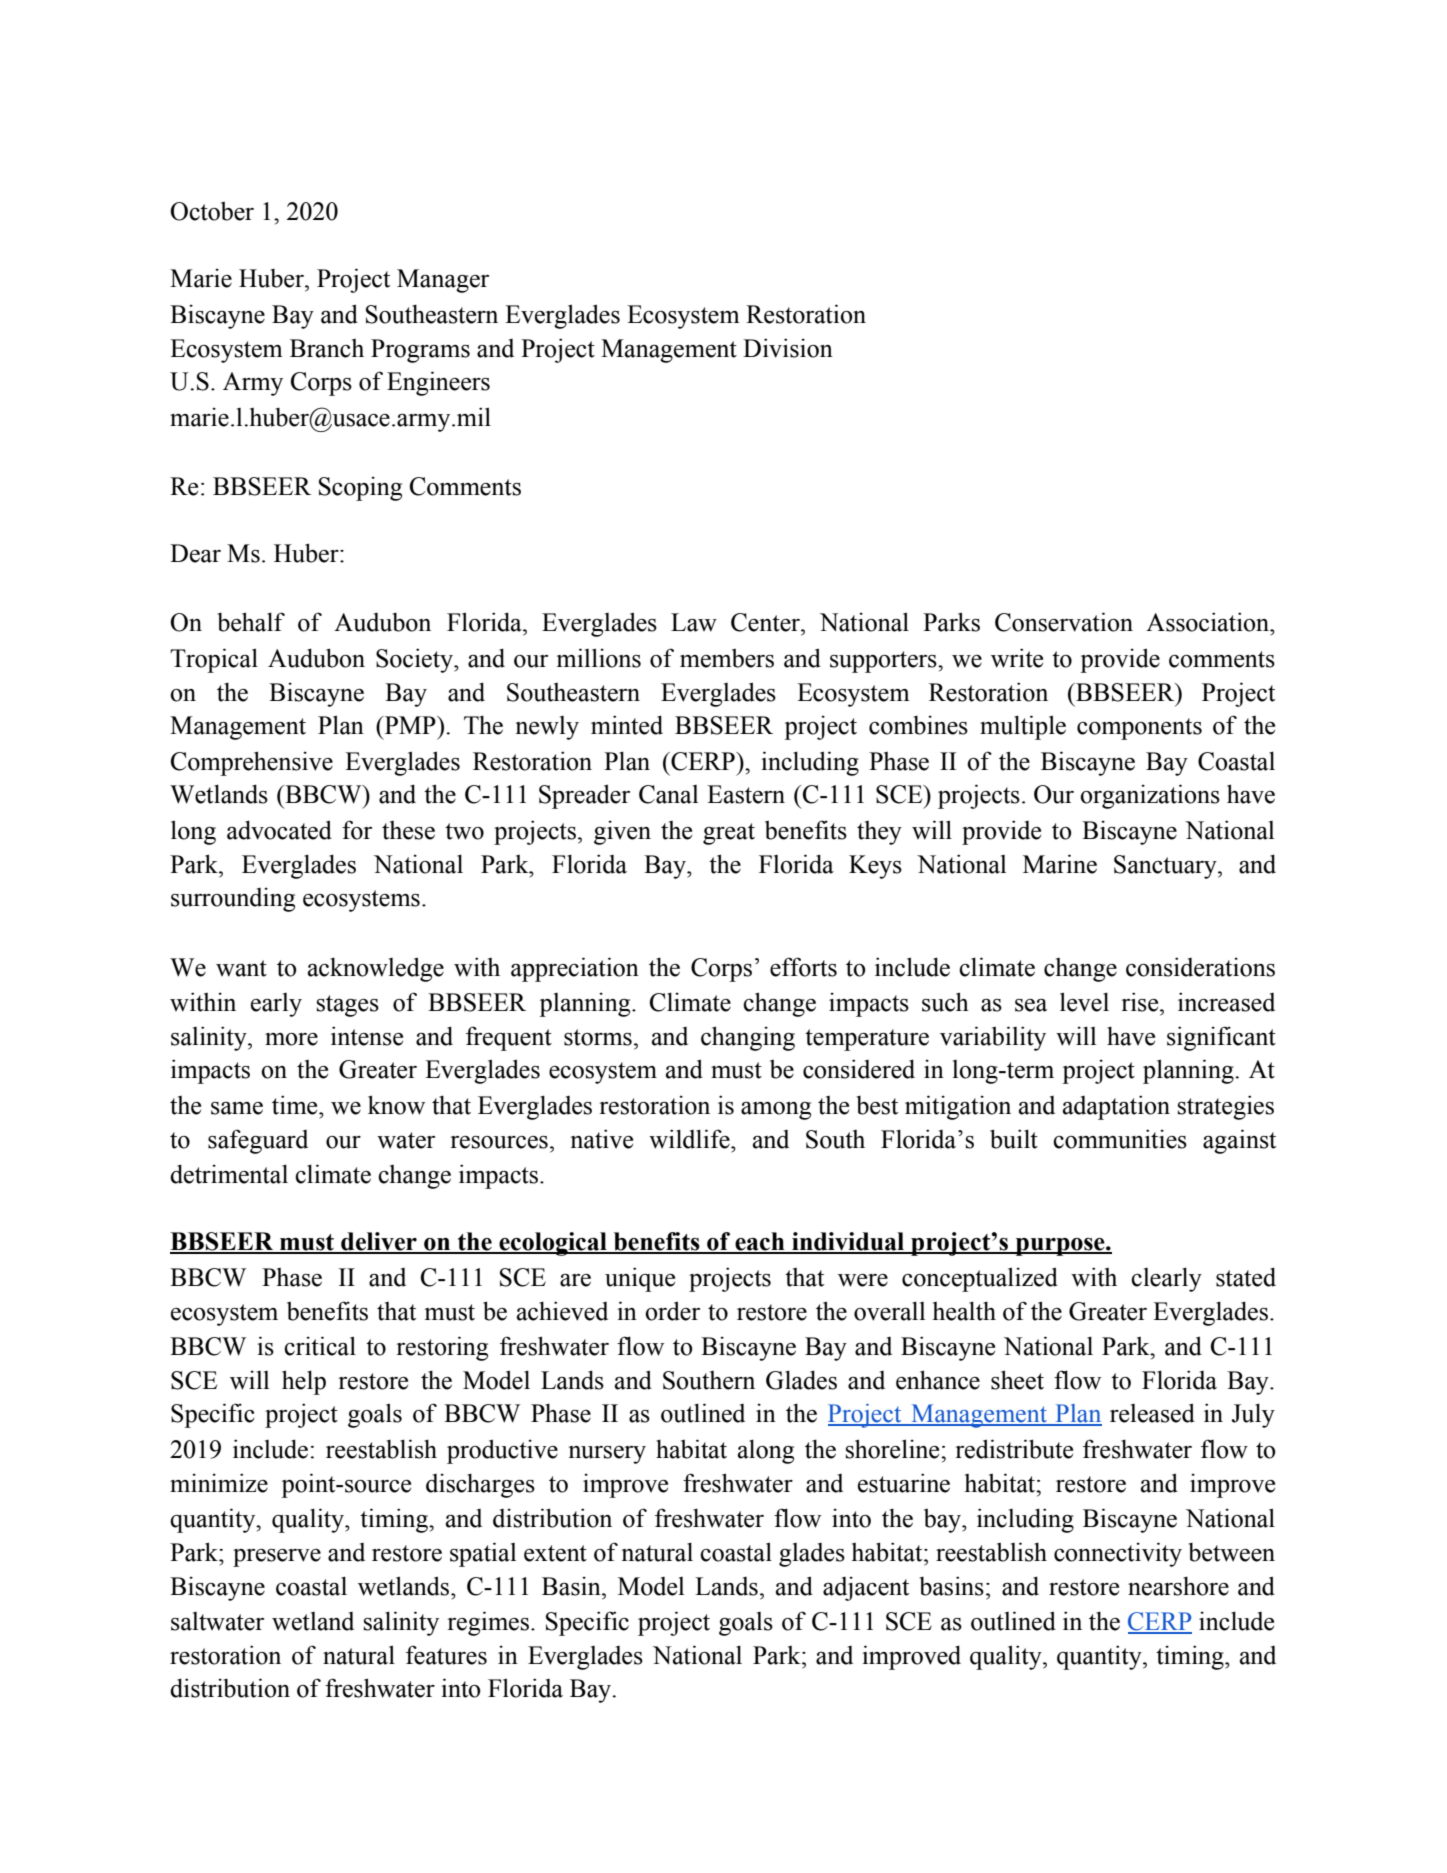  What do you see at coordinates (1200, 967) in the screenshot?
I see `considerations` at bounding box center [1200, 967].
